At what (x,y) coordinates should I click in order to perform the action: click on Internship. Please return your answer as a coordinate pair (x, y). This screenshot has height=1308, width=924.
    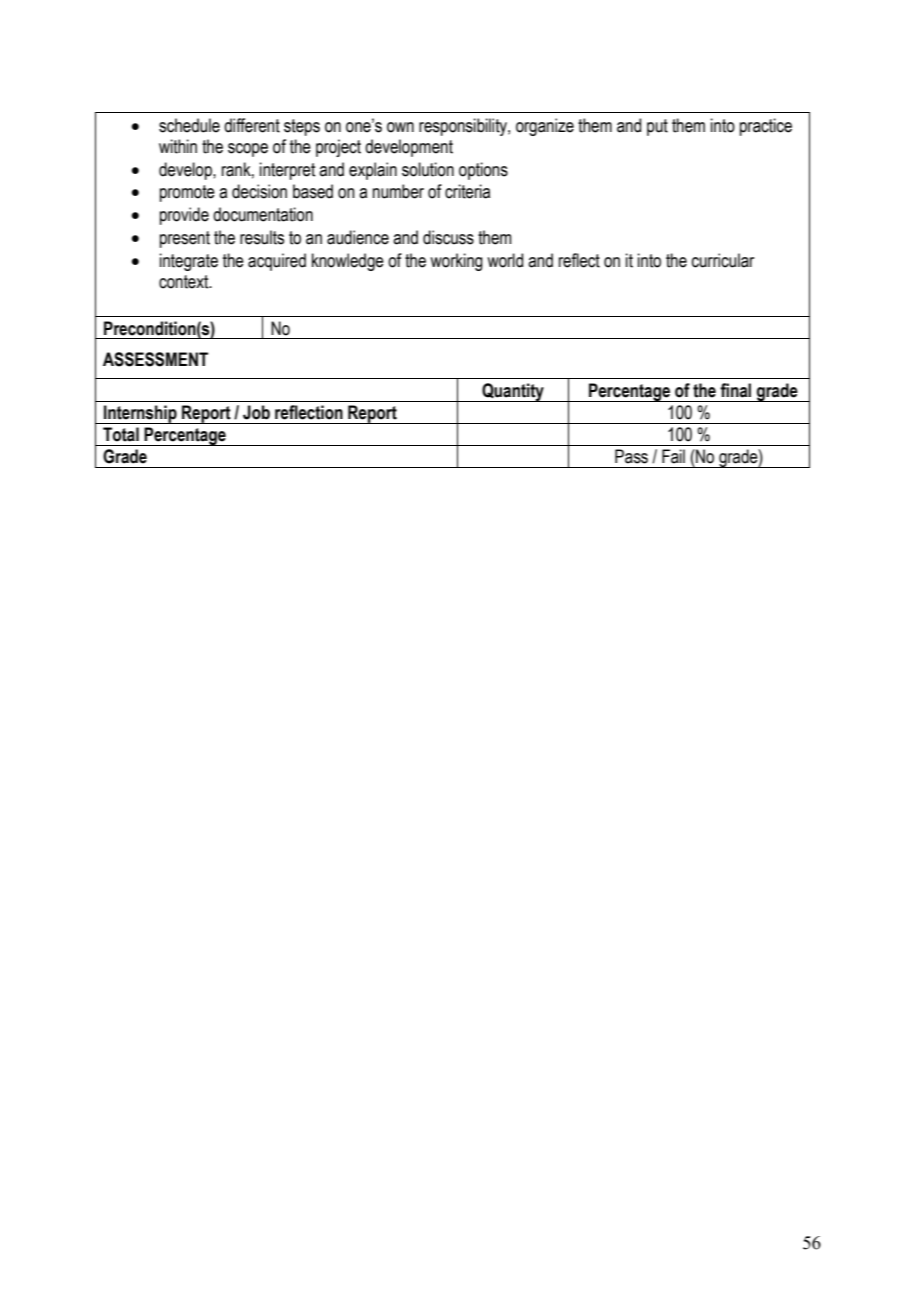
    Looking at the image, I should click on (140, 414).
